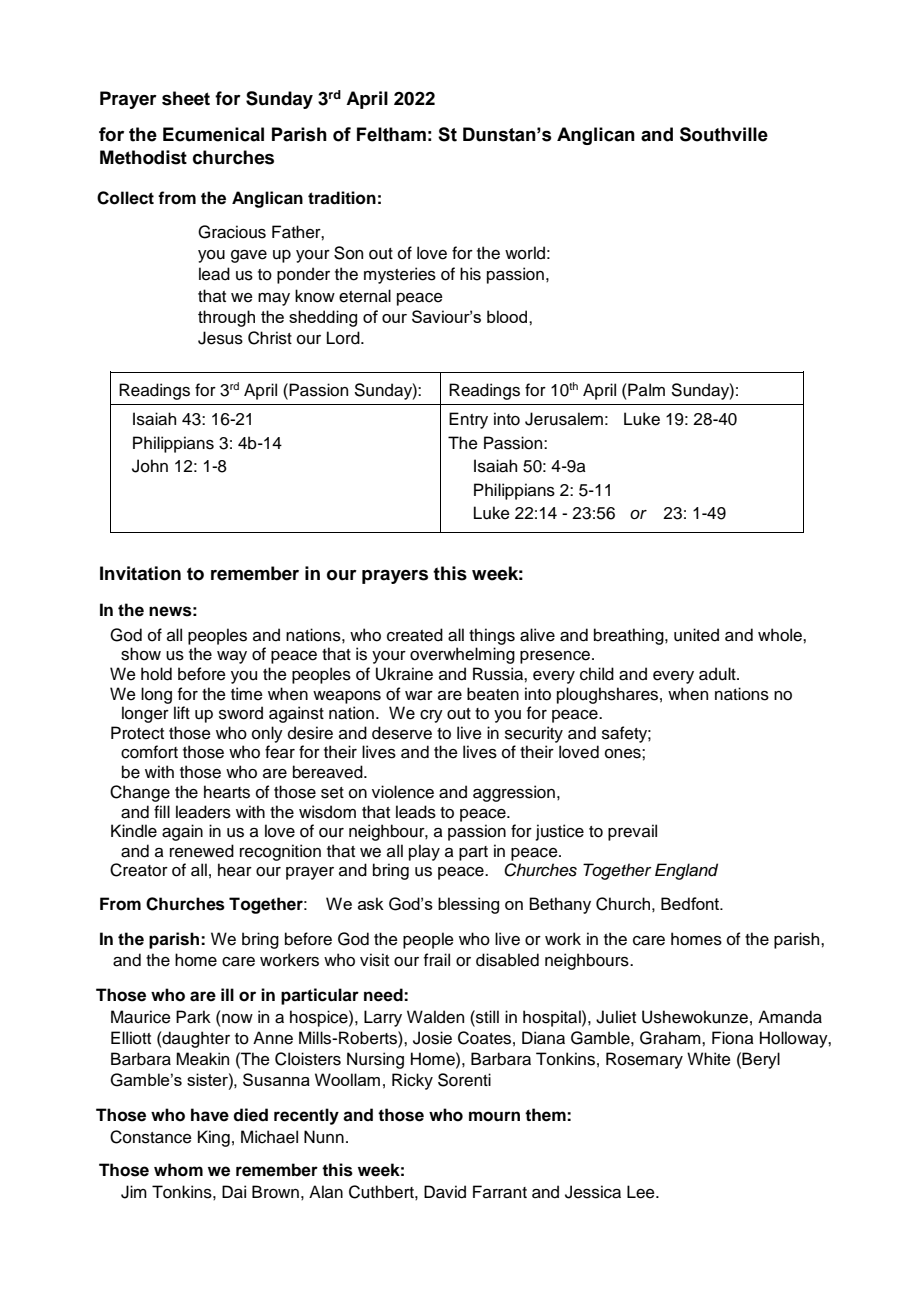  Describe the element at coordinates (696, 635) in the document. I see `united` at that location.
